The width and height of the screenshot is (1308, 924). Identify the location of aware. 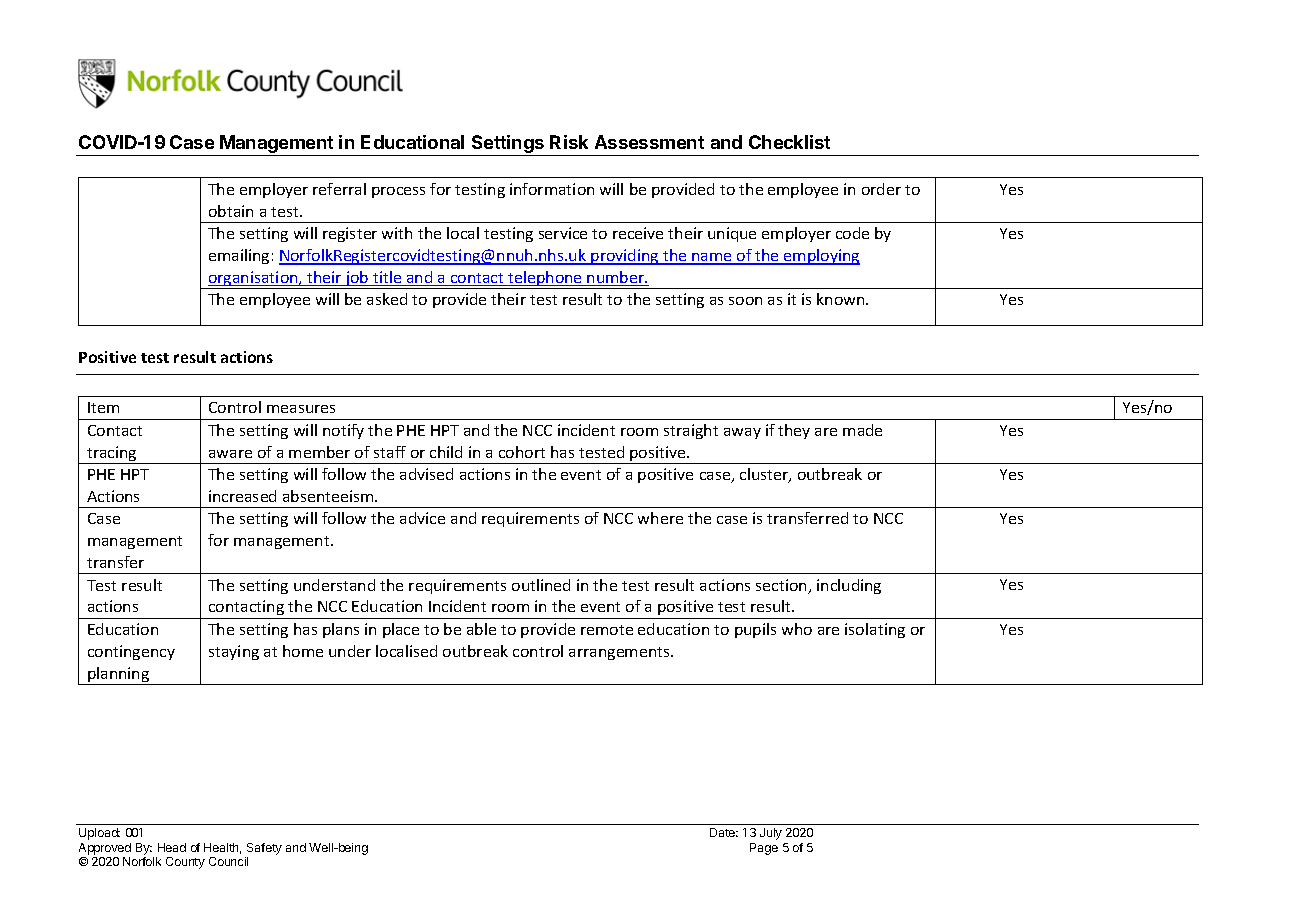
(230, 454).
